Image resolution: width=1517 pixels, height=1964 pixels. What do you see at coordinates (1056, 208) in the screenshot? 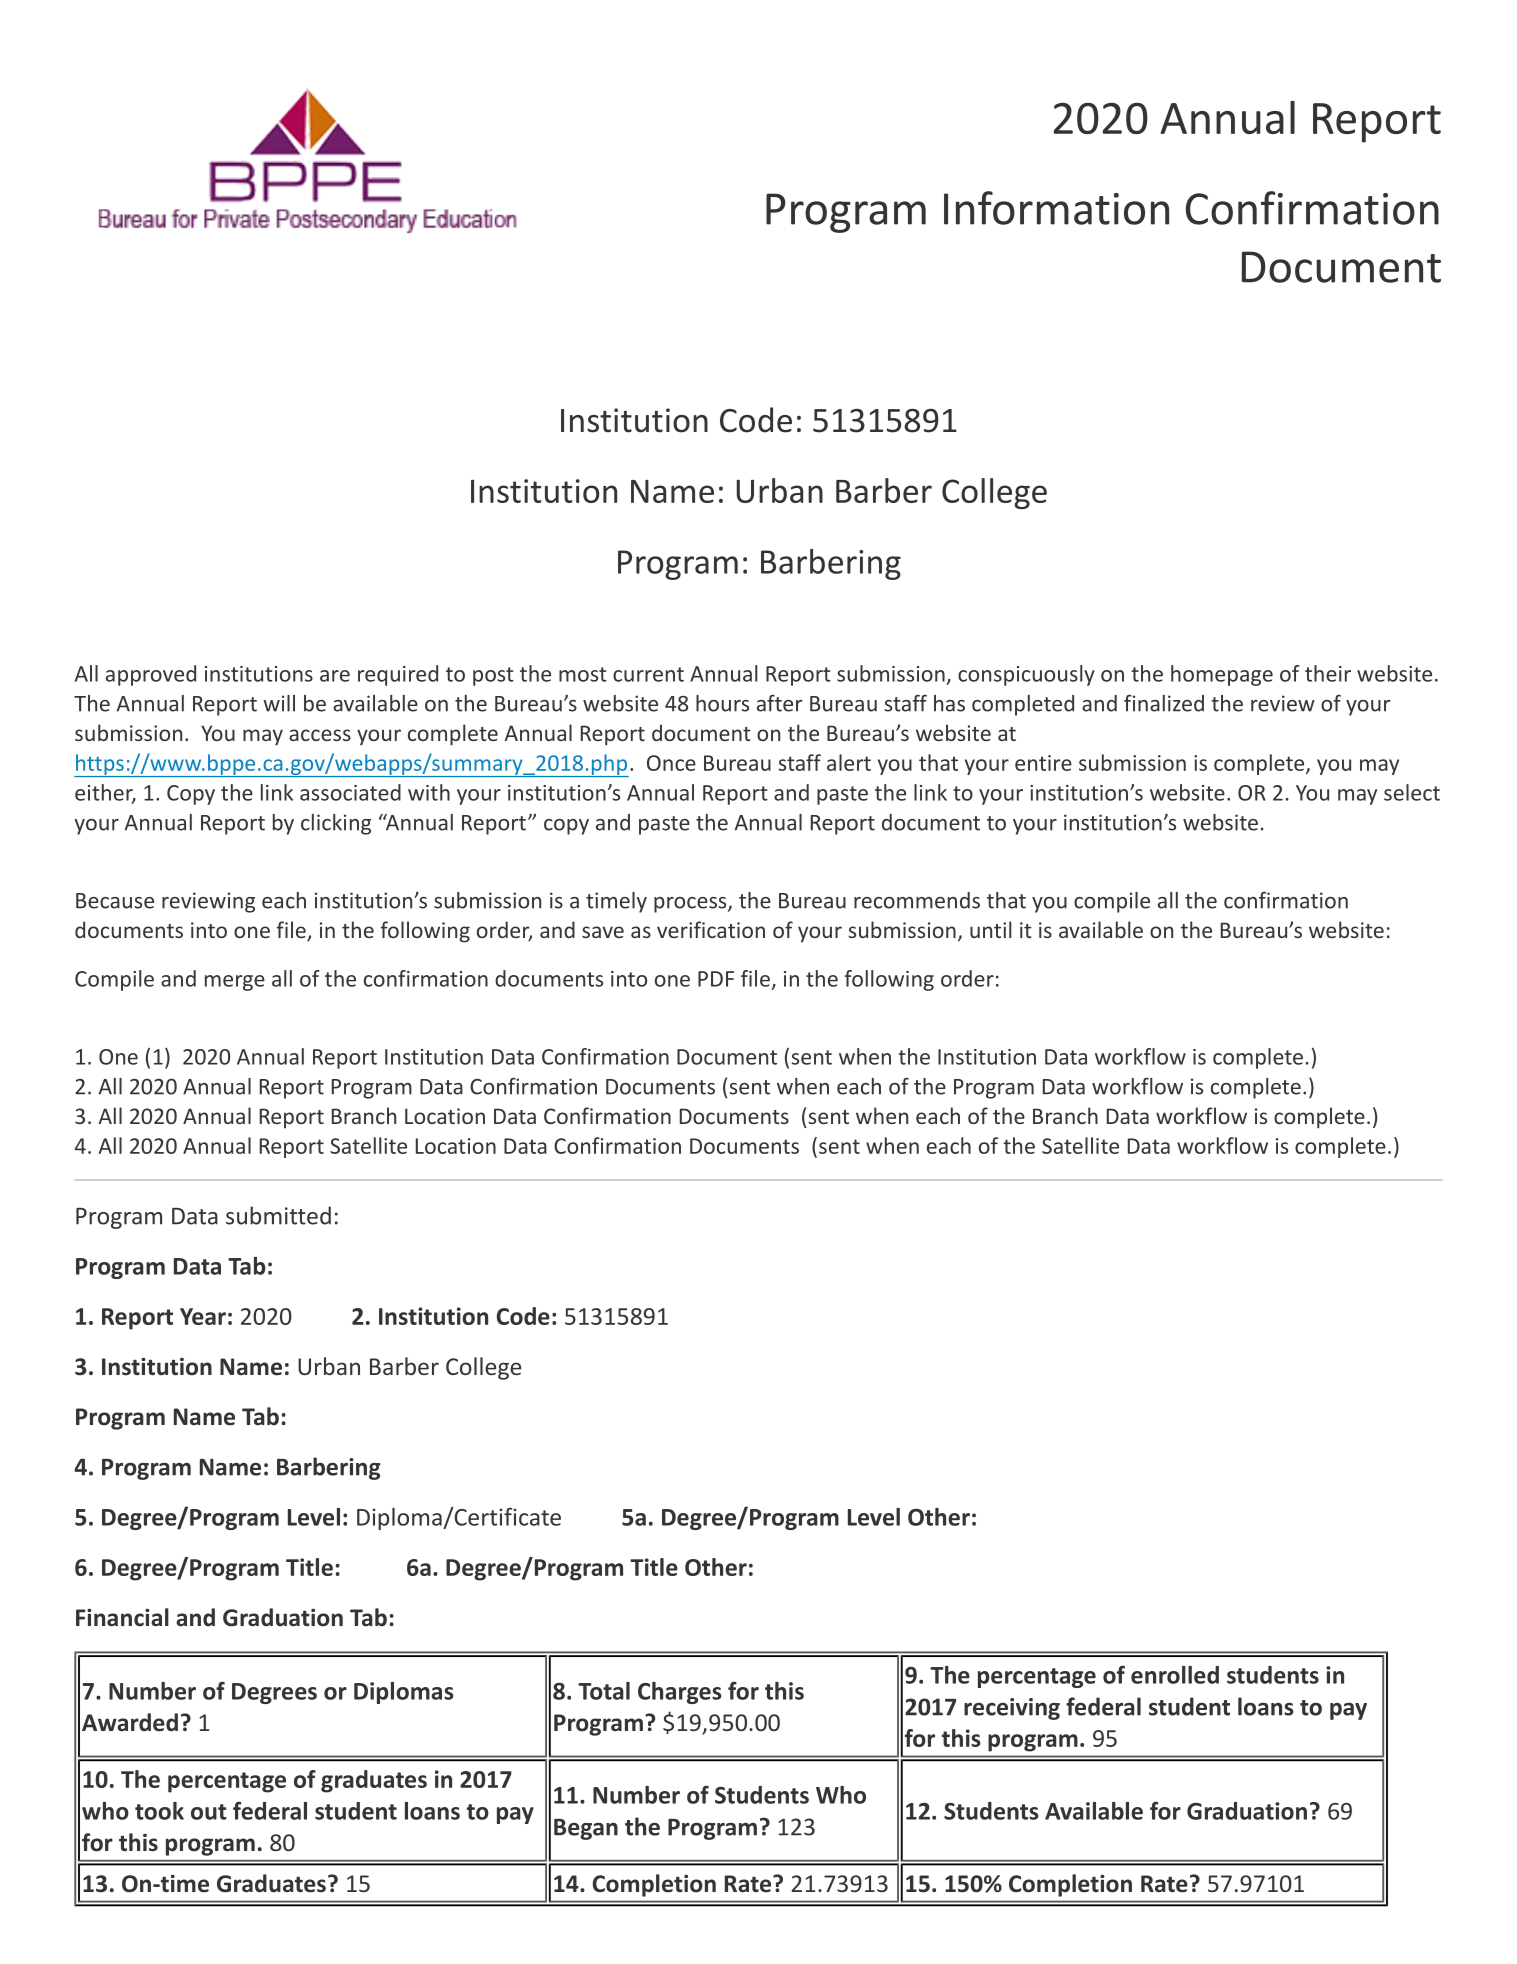
I see `Information` at bounding box center [1056, 208].
